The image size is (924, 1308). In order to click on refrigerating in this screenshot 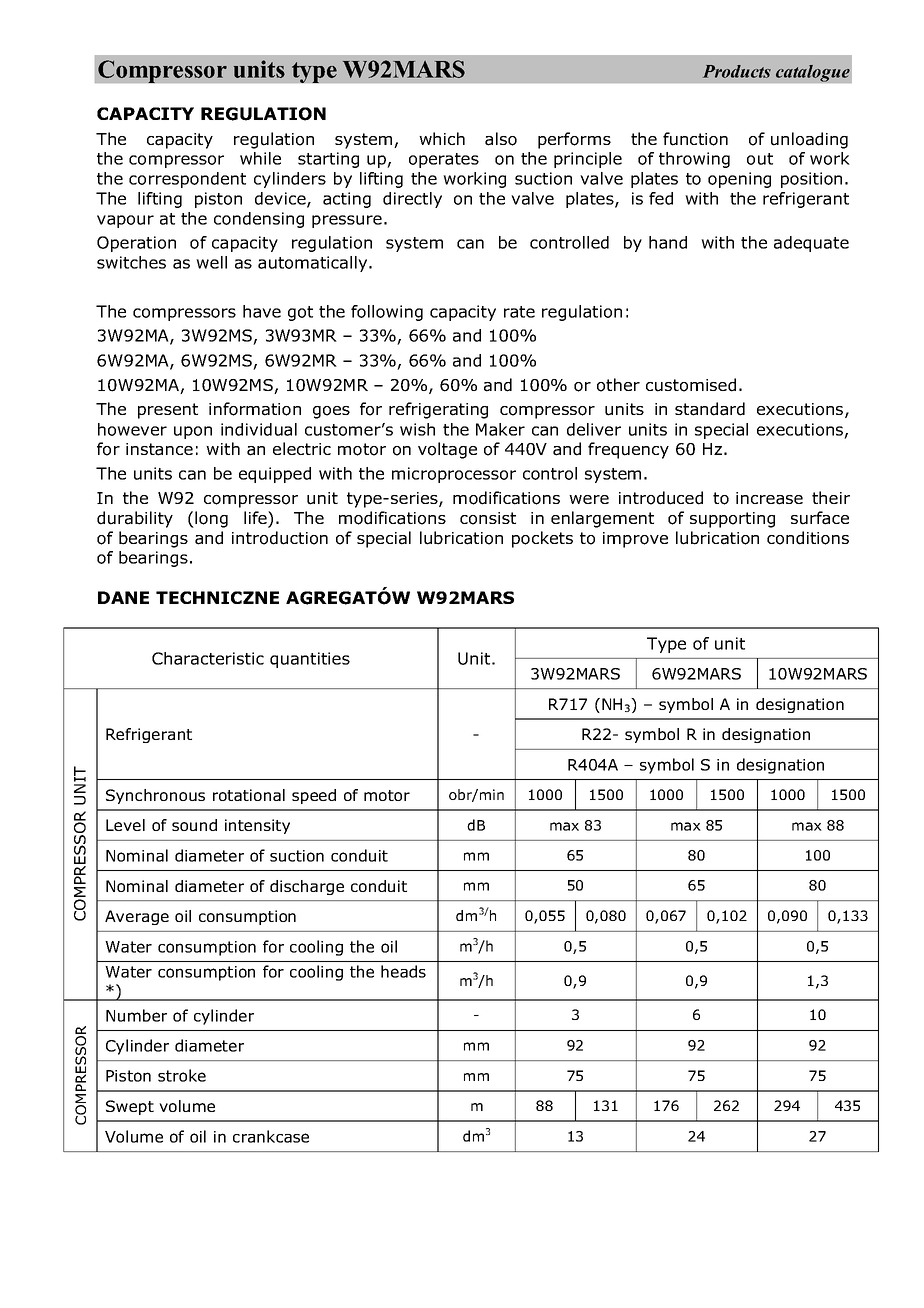, I will do `click(438, 410)`.
